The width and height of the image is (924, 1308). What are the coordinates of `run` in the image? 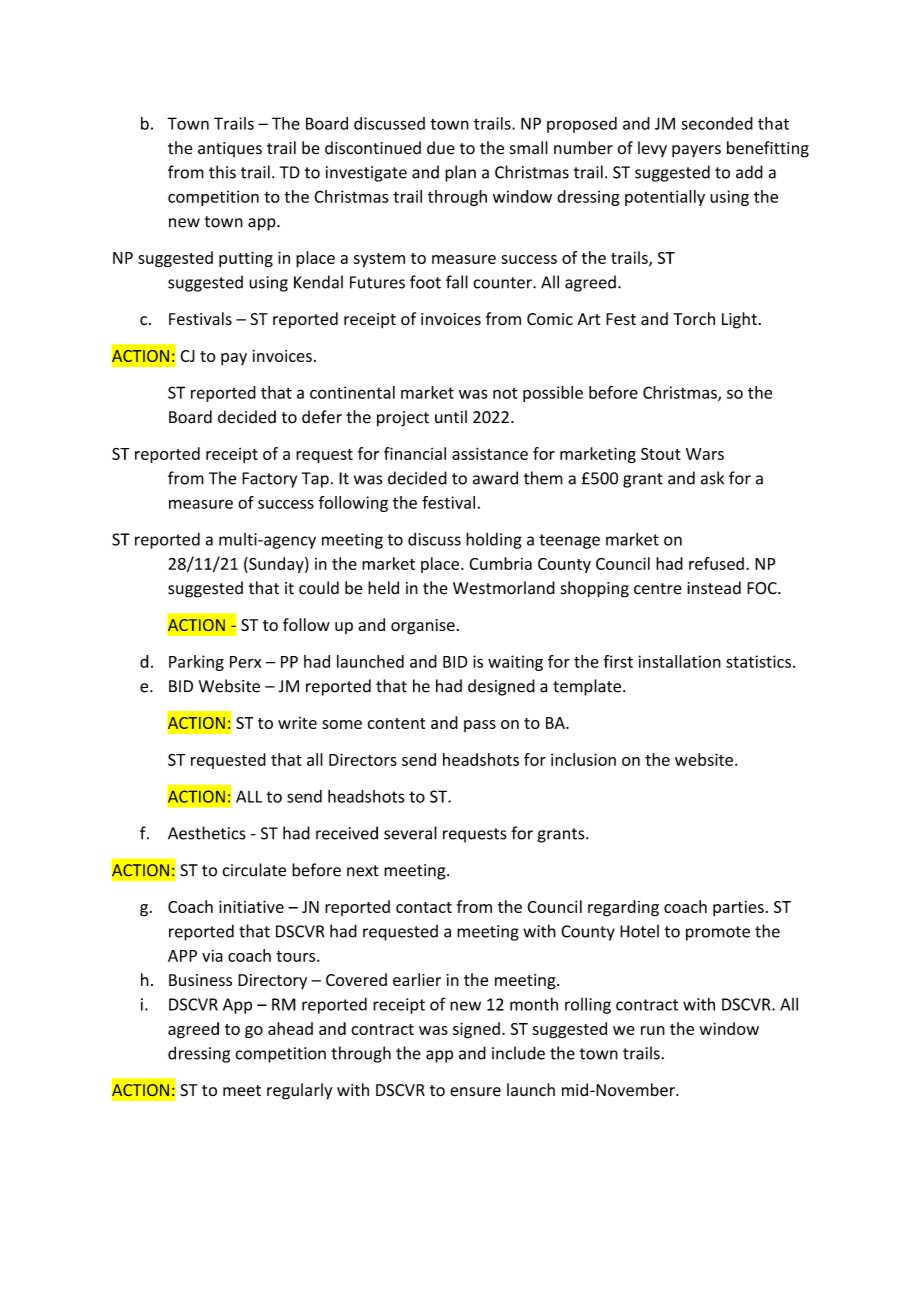 It's located at (653, 1030).
